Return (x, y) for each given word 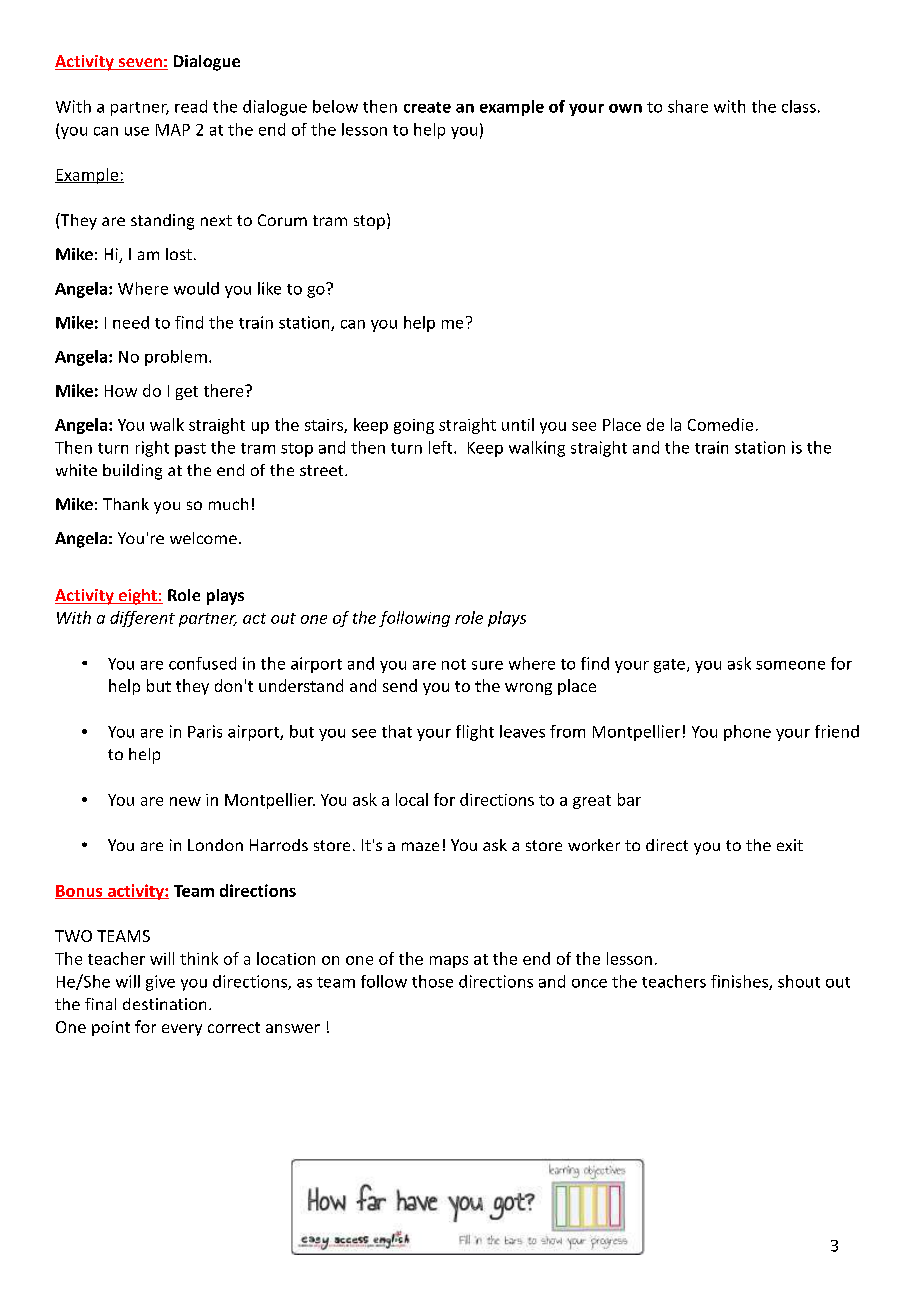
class (799, 106)
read (191, 106)
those (432, 981)
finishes (740, 982)
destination (164, 1004)
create (427, 107)
